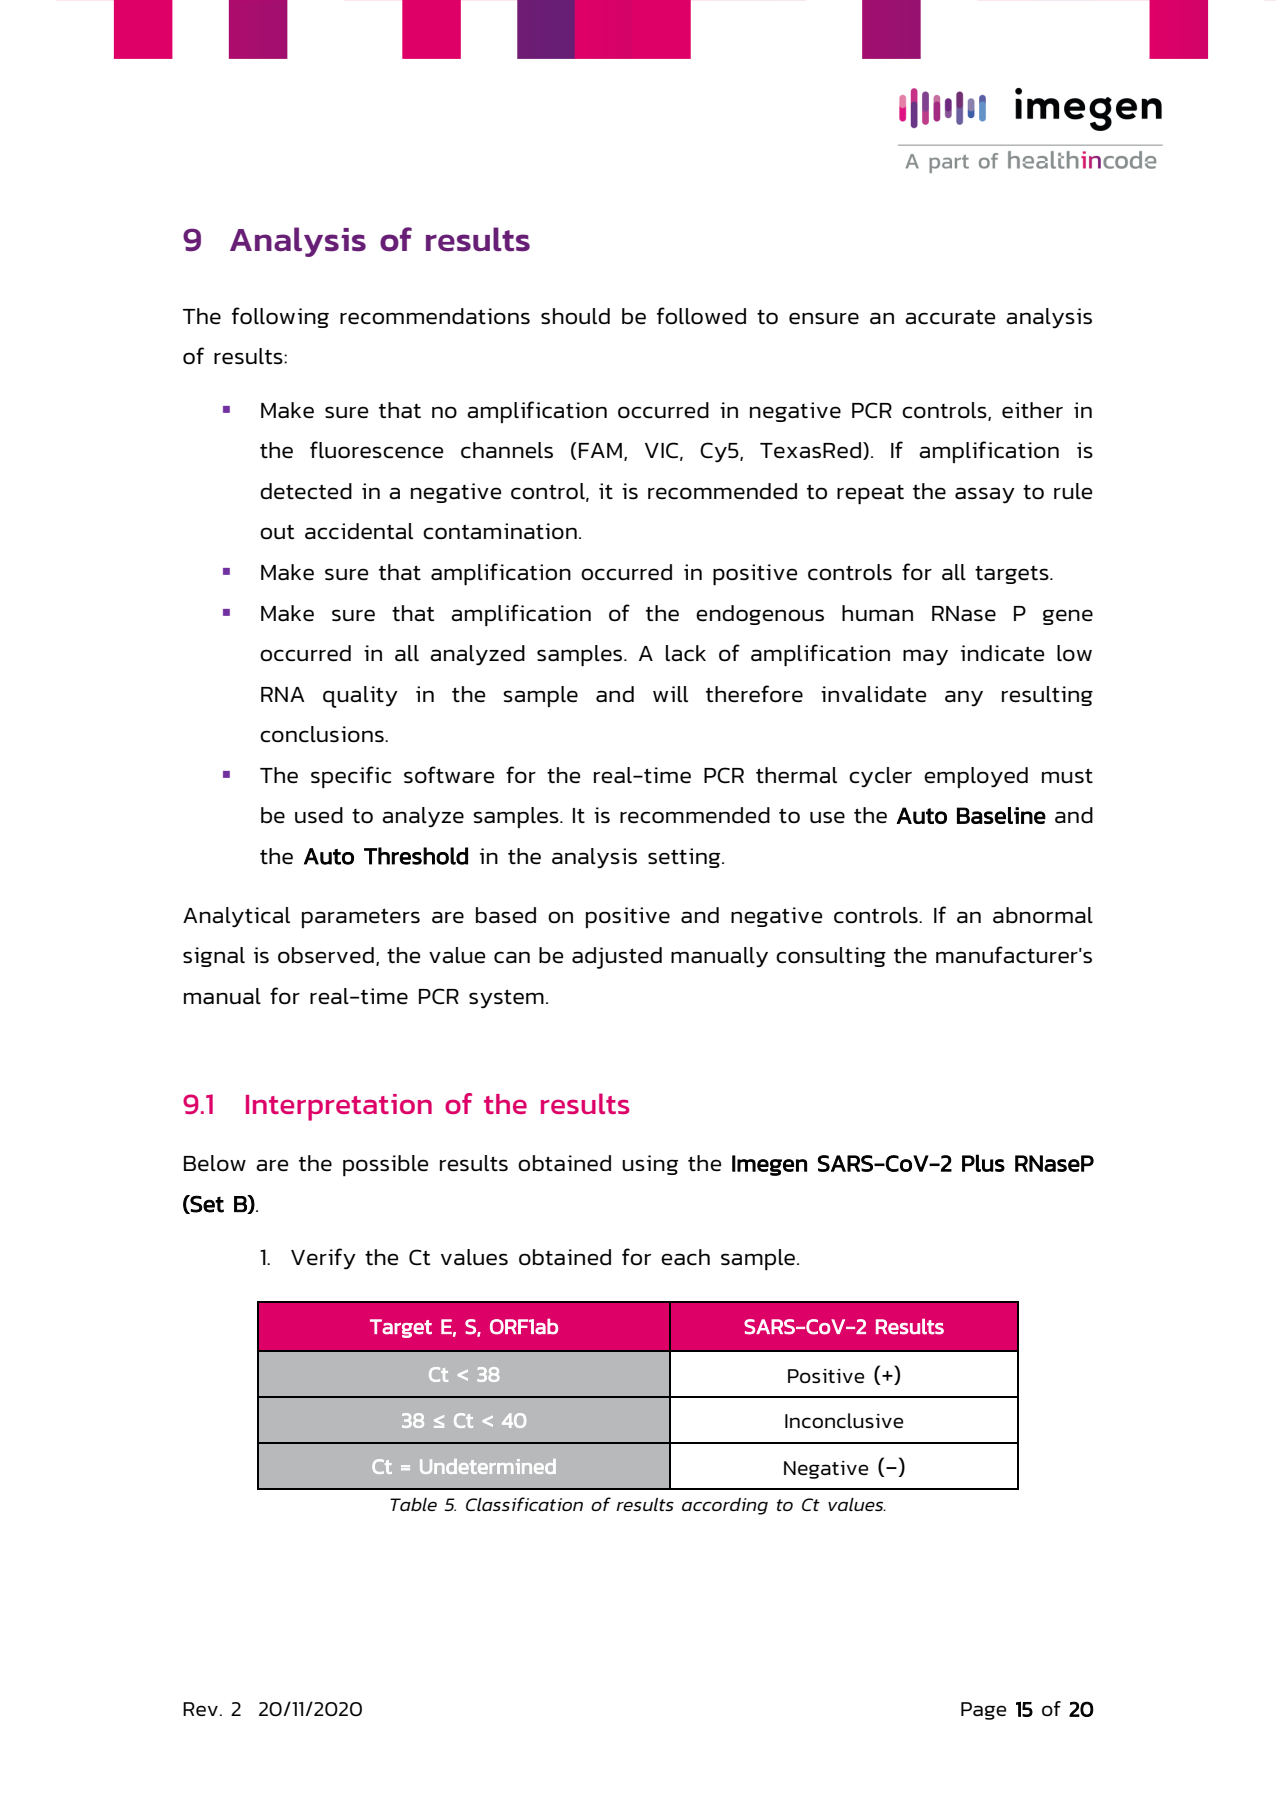 This screenshot has height=1804, width=1276. What do you see at coordinates (323, 1259) in the screenshot?
I see `Verify` at bounding box center [323, 1259].
